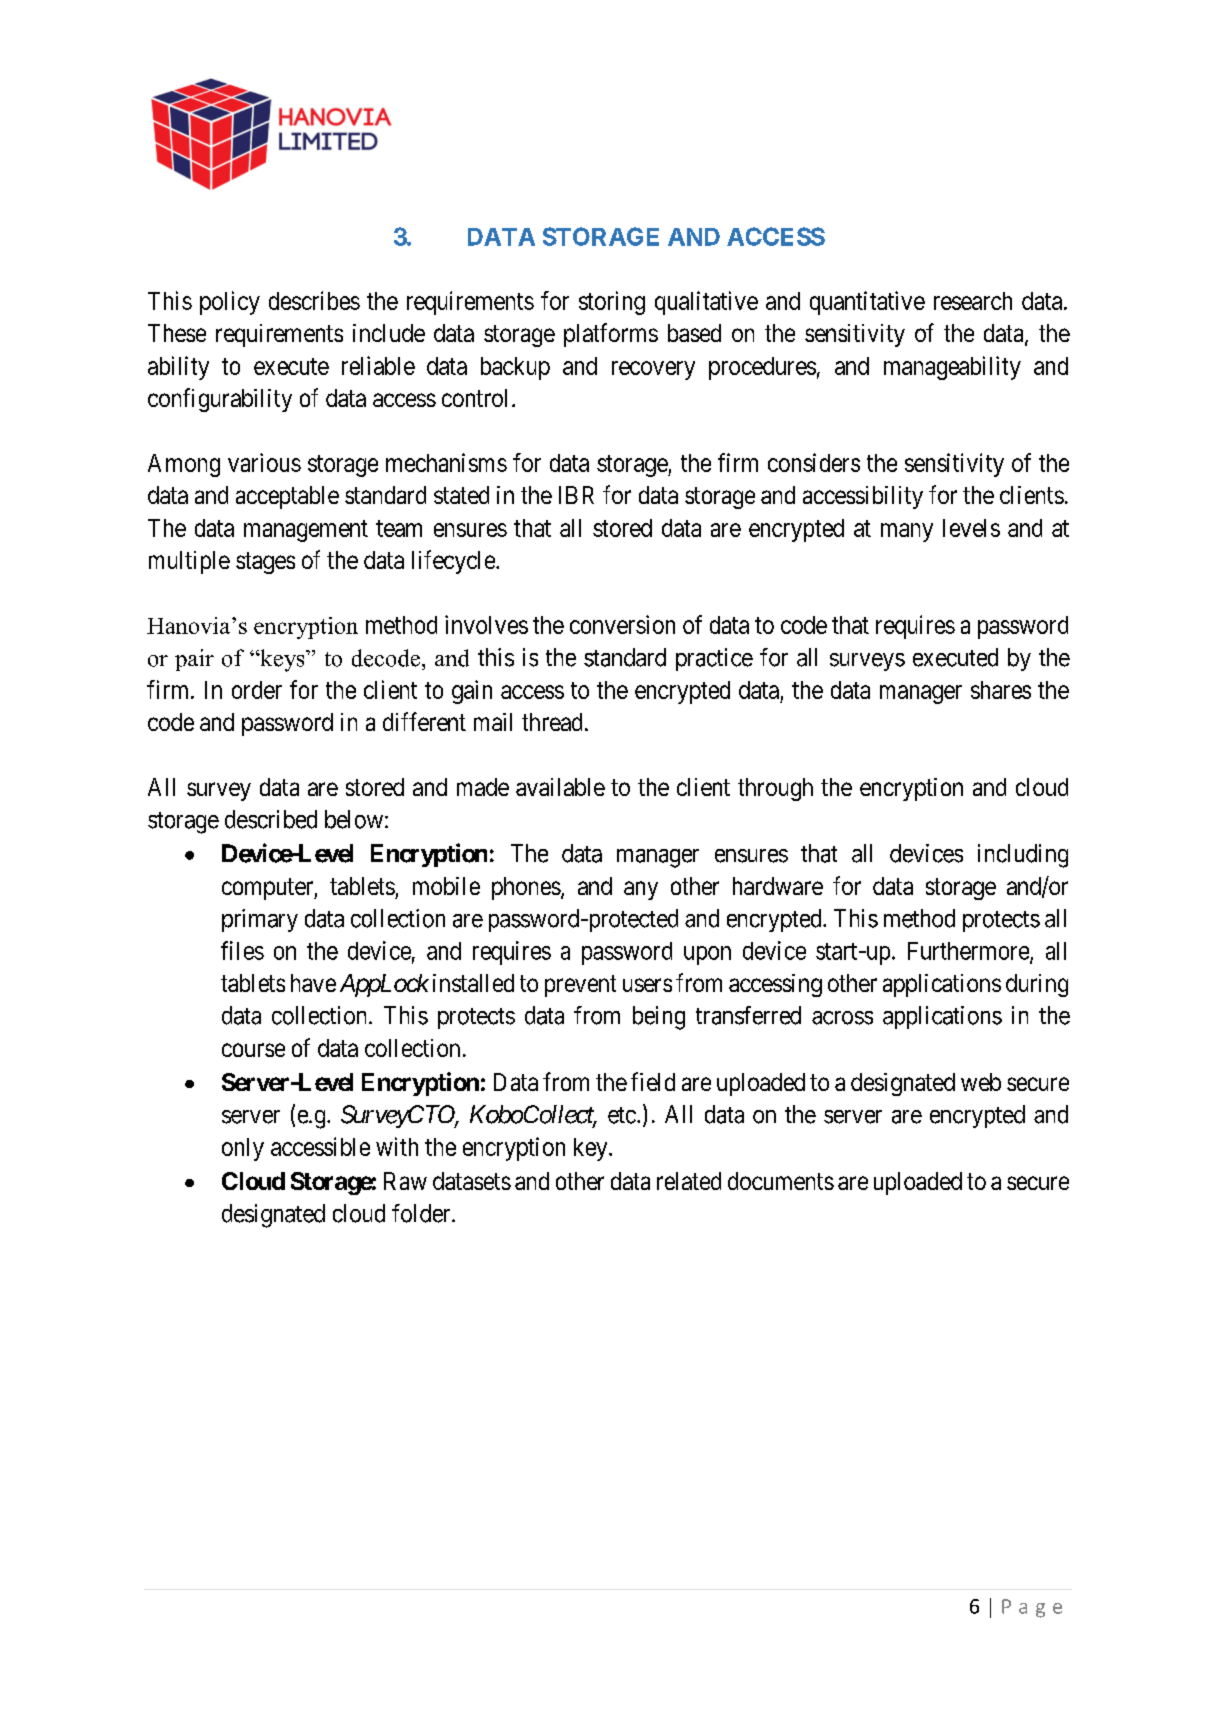  Describe the element at coordinates (526, 888) in the screenshot. I see `phones` at that location.
